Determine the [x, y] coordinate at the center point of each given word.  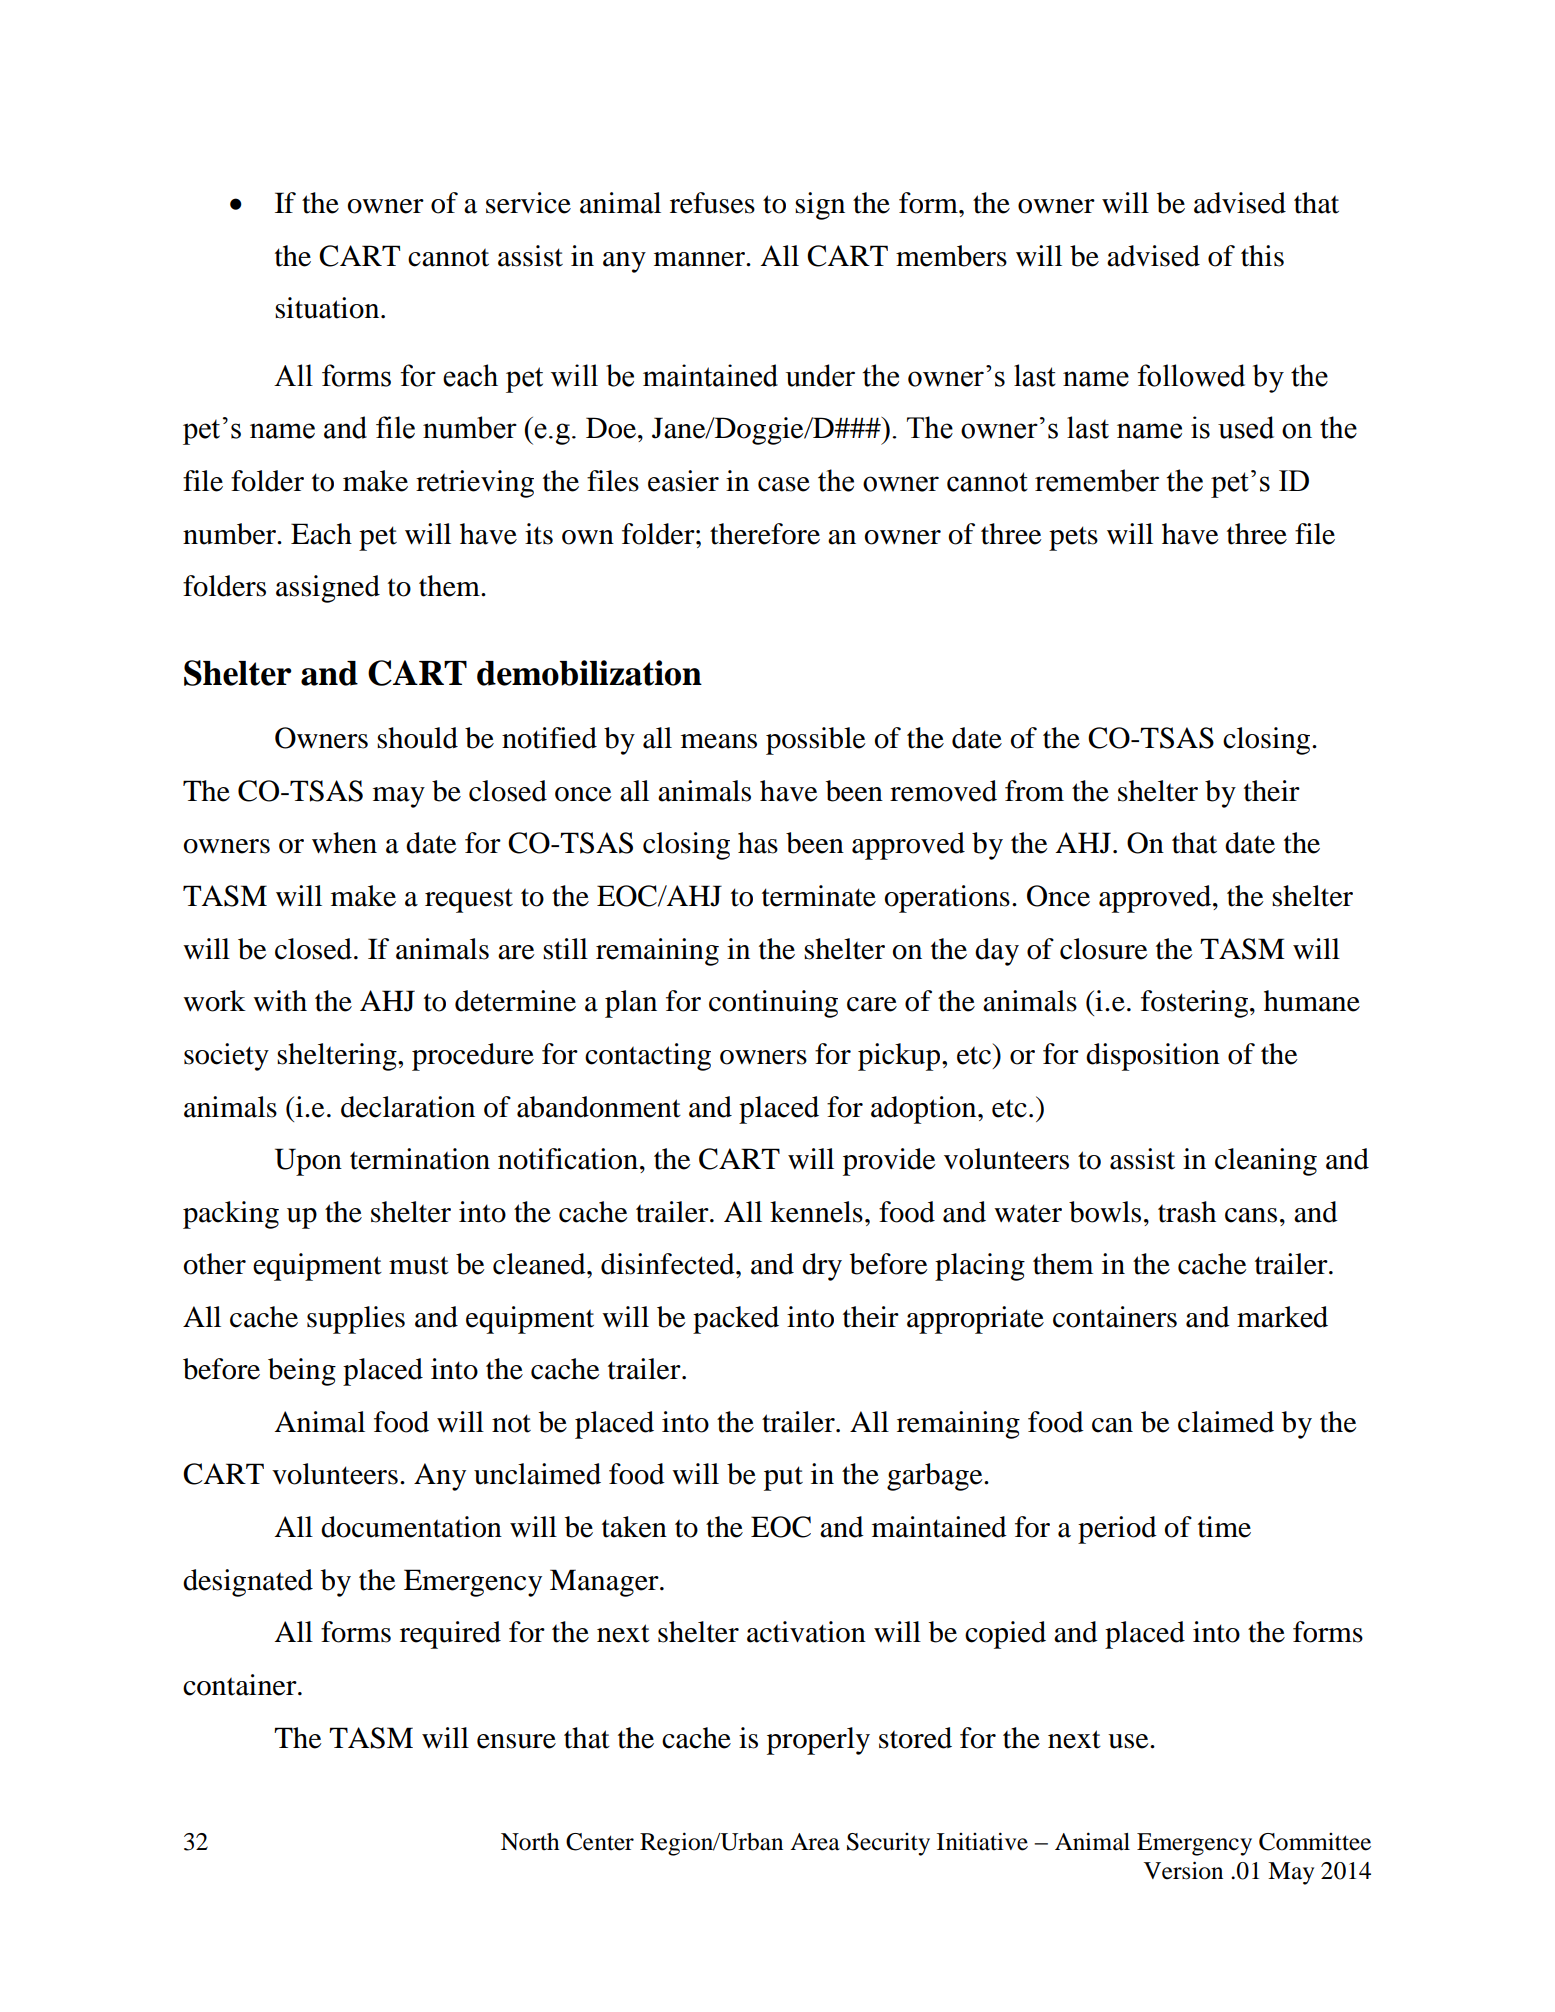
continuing [773, 1004]
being [302, 1372]
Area [815, 1842]
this [1262, 256]
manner [700, 259]
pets [1073, 538]
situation [328, 308]
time [1224, 1527]
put [783, 1478]
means [719, 741]
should [417, 738]
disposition [1153, 1057]
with [280, 1001]
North [530, 1842]
